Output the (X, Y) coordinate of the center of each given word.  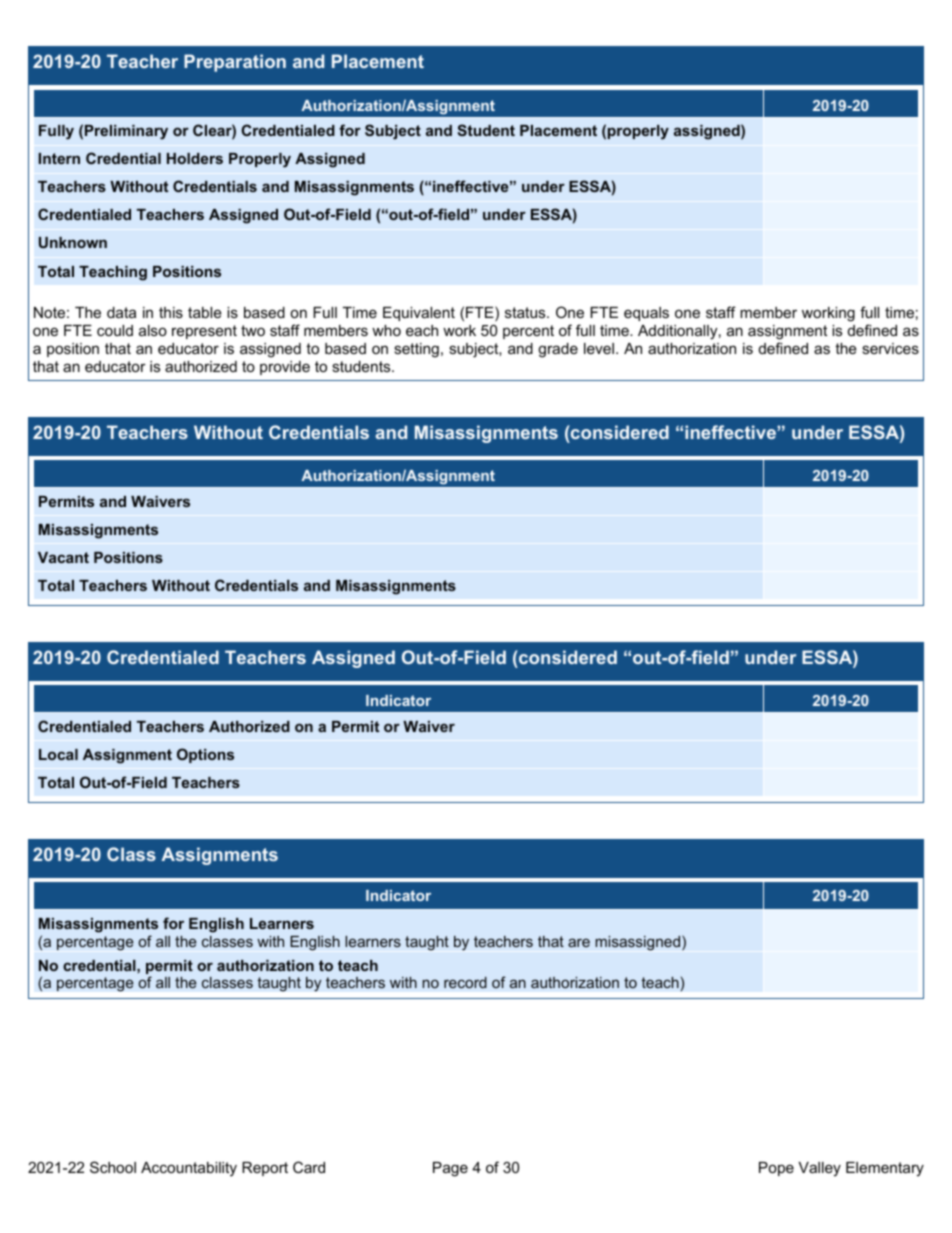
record (465, 982)
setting (416, 350)
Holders (195, 158)
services (890, 348)
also (153, 330)
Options (205, 755)
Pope (776, 1169)
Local (58, 754)
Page (450, 1169)
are (579, 942)
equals (646, 314)
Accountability (189, 1169)
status (526, 312)
